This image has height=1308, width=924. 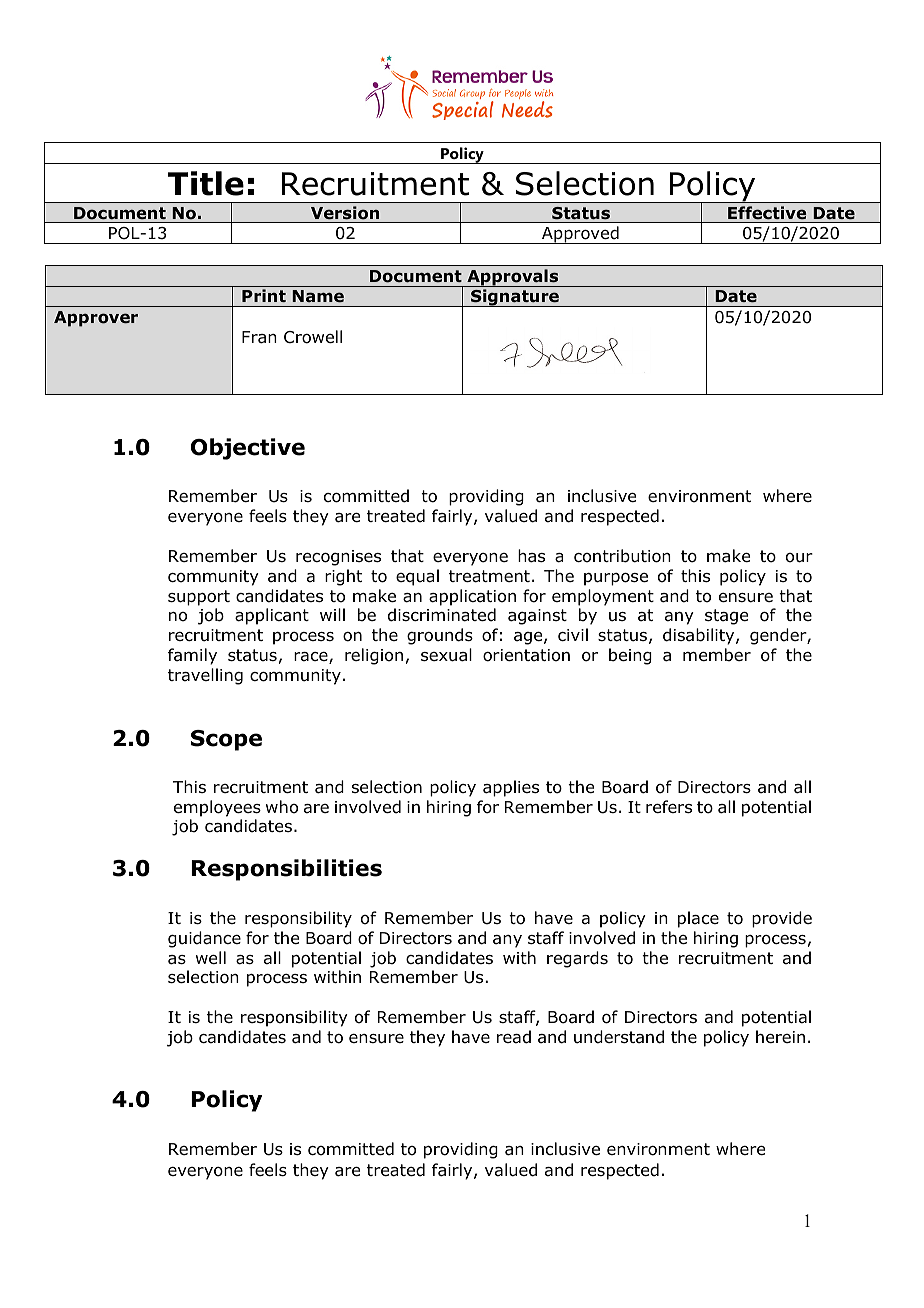 I want to click on Objective, so click(x=248, y=449).
